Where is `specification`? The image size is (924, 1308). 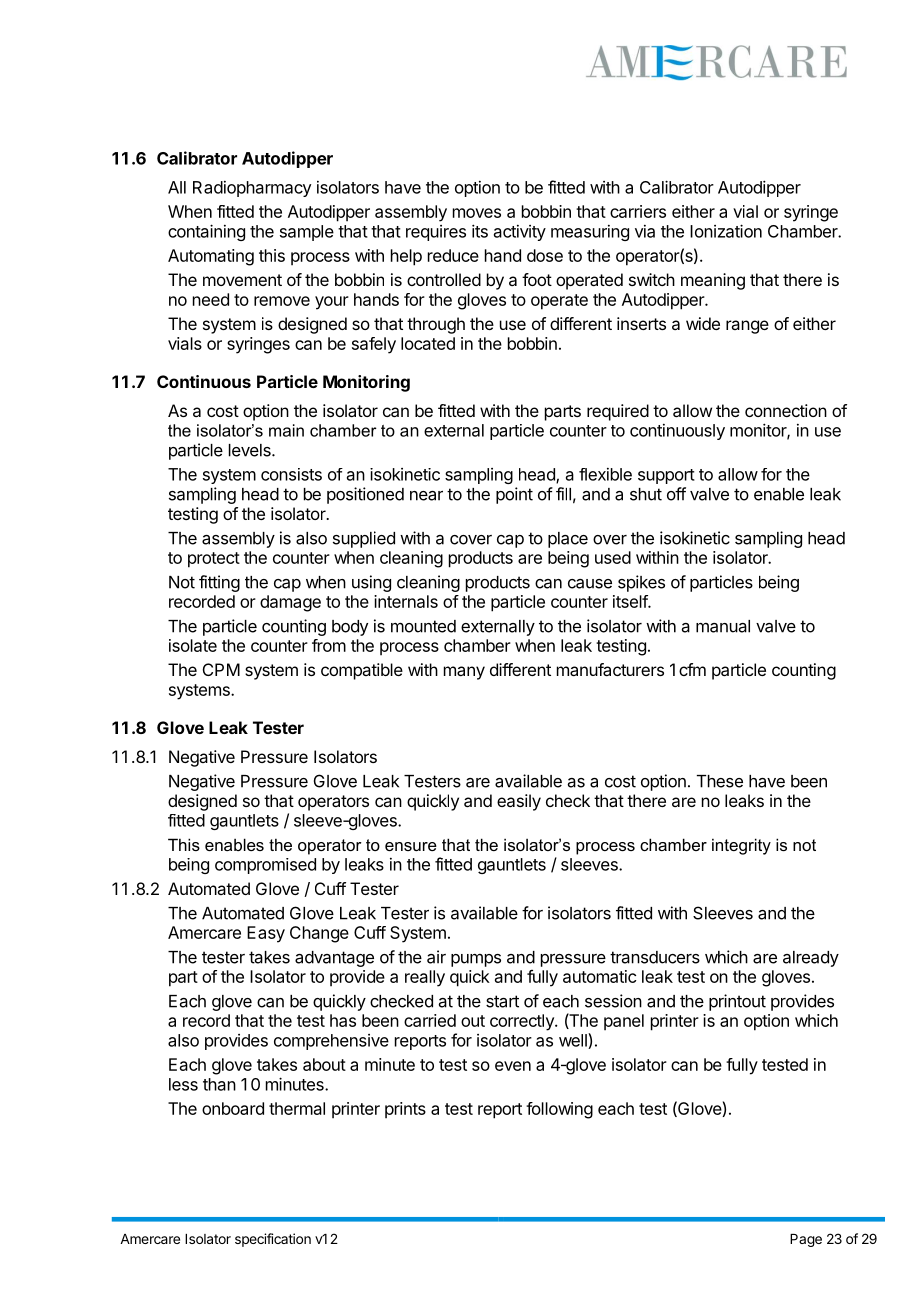
specification is located at coordinates (273, 1240).
